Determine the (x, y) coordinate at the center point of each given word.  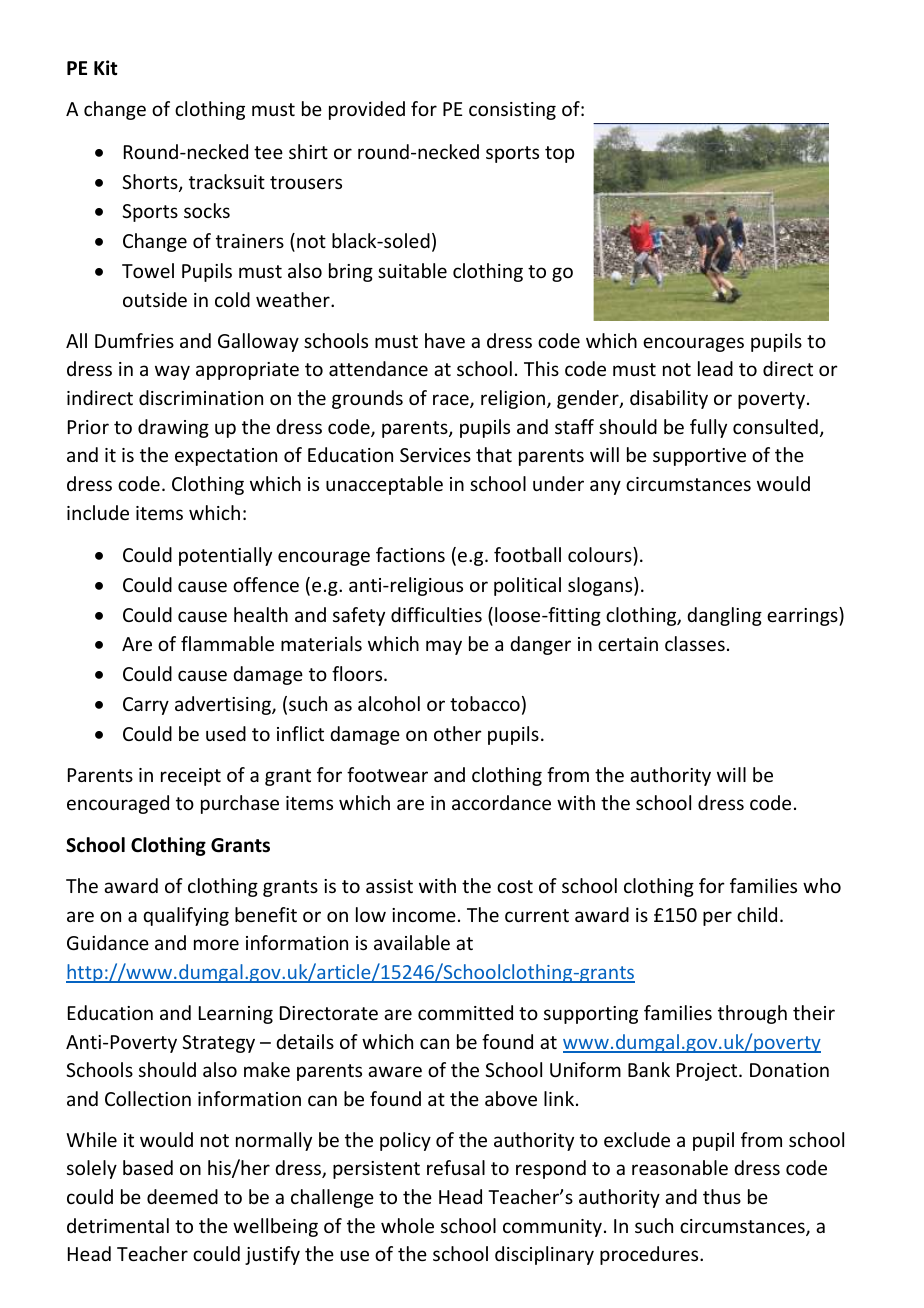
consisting (512, 111)
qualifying (186, 916)
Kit (106, 68)
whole (407, 1225)
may (444, 647)
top (559, 154)
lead (715, 368)
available (412, 942)
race (452, 401)
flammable (227, 643)
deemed (182, 1196)
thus (722, 1196)
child (757, 914)
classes (695, 643)
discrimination (201, 397)
